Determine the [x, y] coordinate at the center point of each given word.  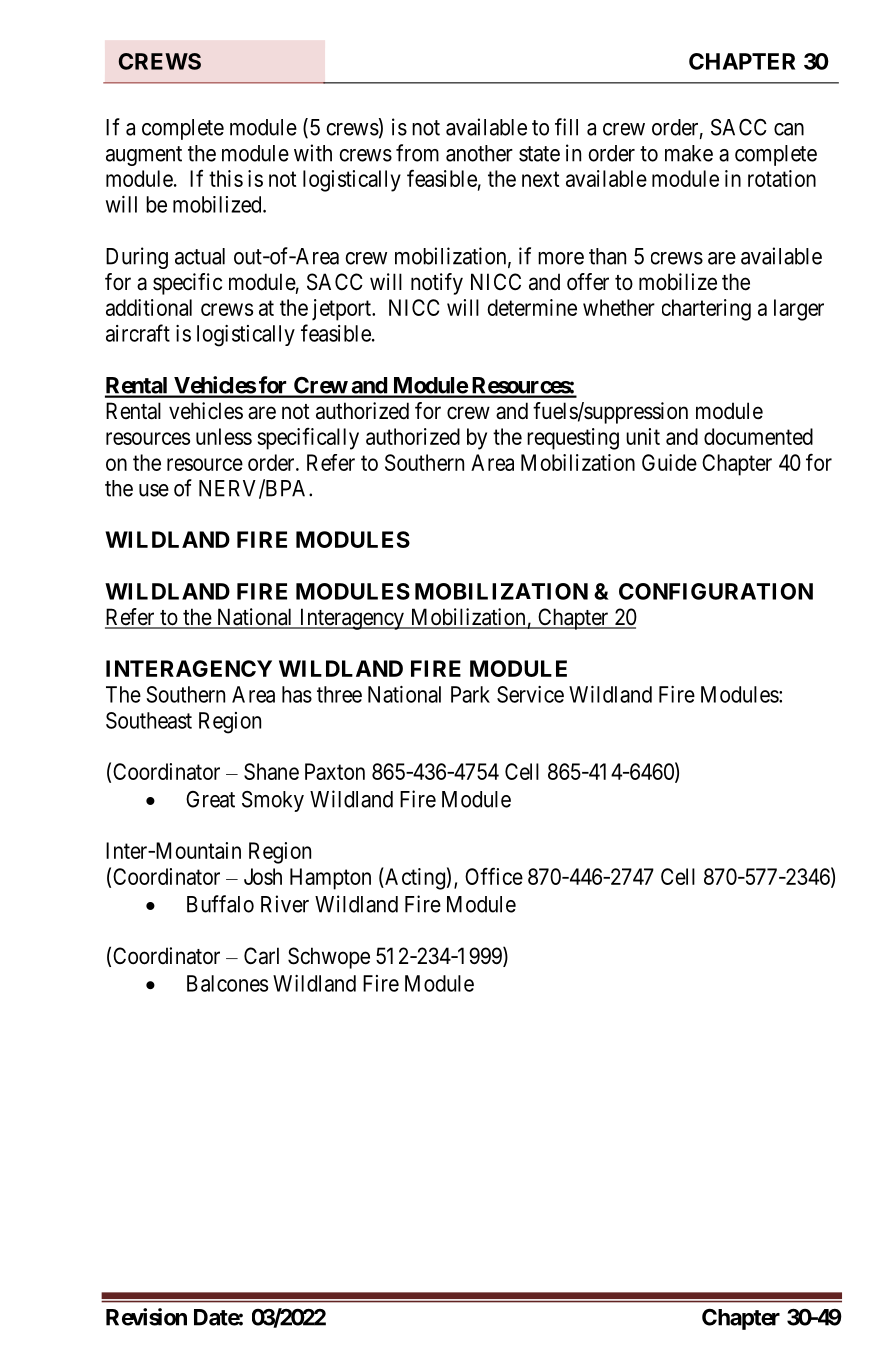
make [689, 153]
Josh [263, 876]
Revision [146, 1317]
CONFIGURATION [716, 591]
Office [494, 876]
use [154, 490]
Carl [261, 956]
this [226, 178]
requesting [573, 439]
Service [530, 694]
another [479, 153]
